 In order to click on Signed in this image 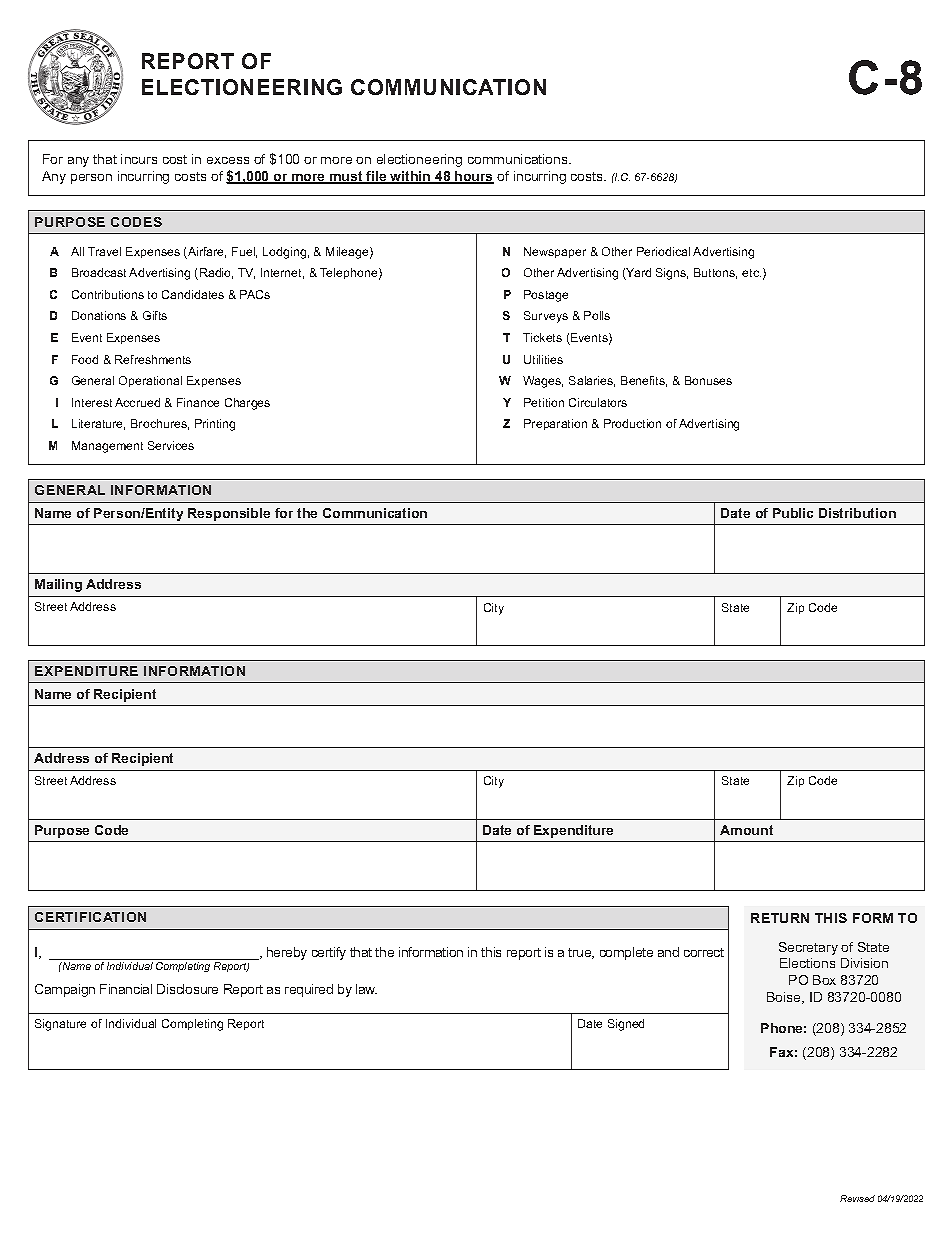, I will do `click(626, 1025)`.
